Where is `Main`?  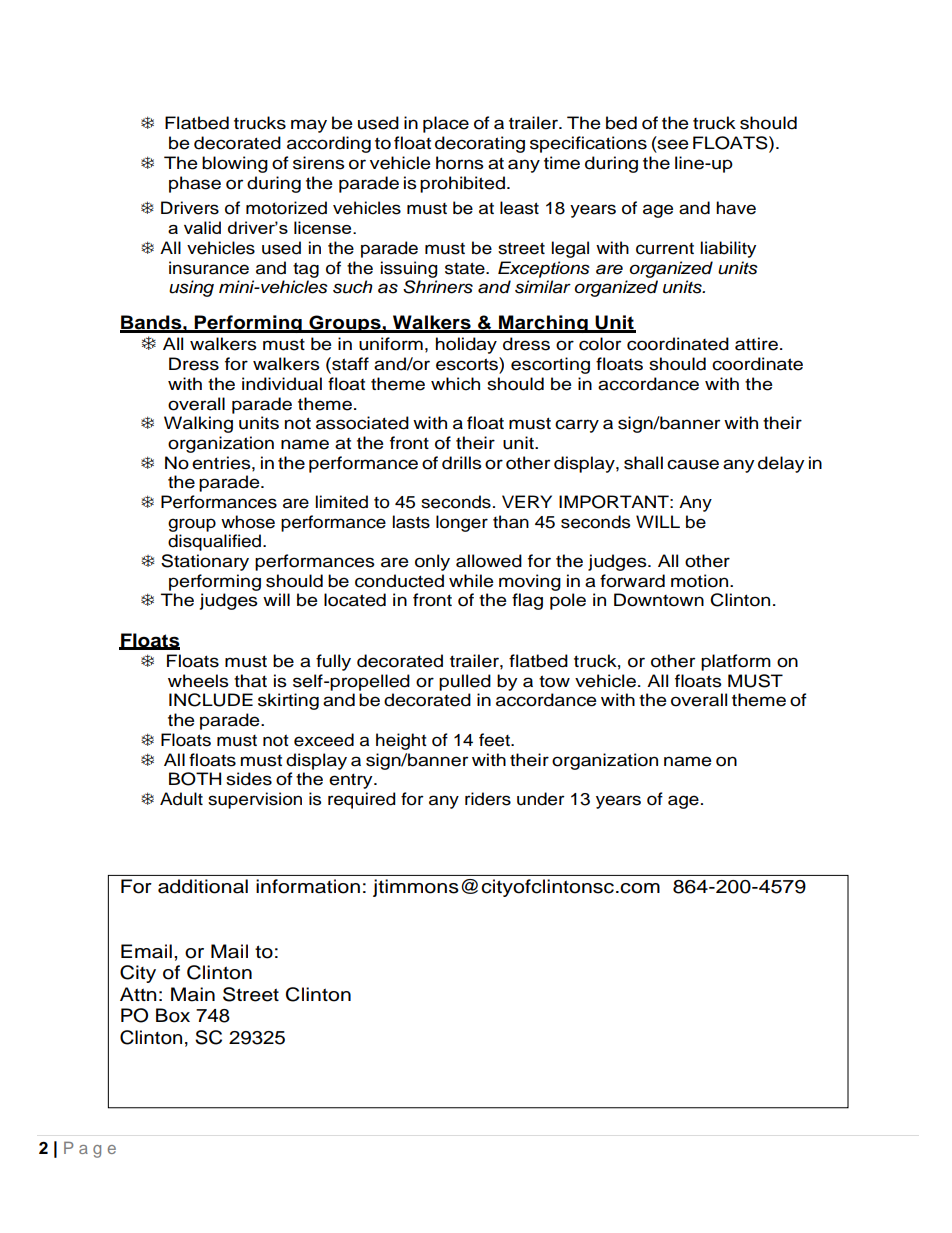
Main is located at coordinates (193, 994).
